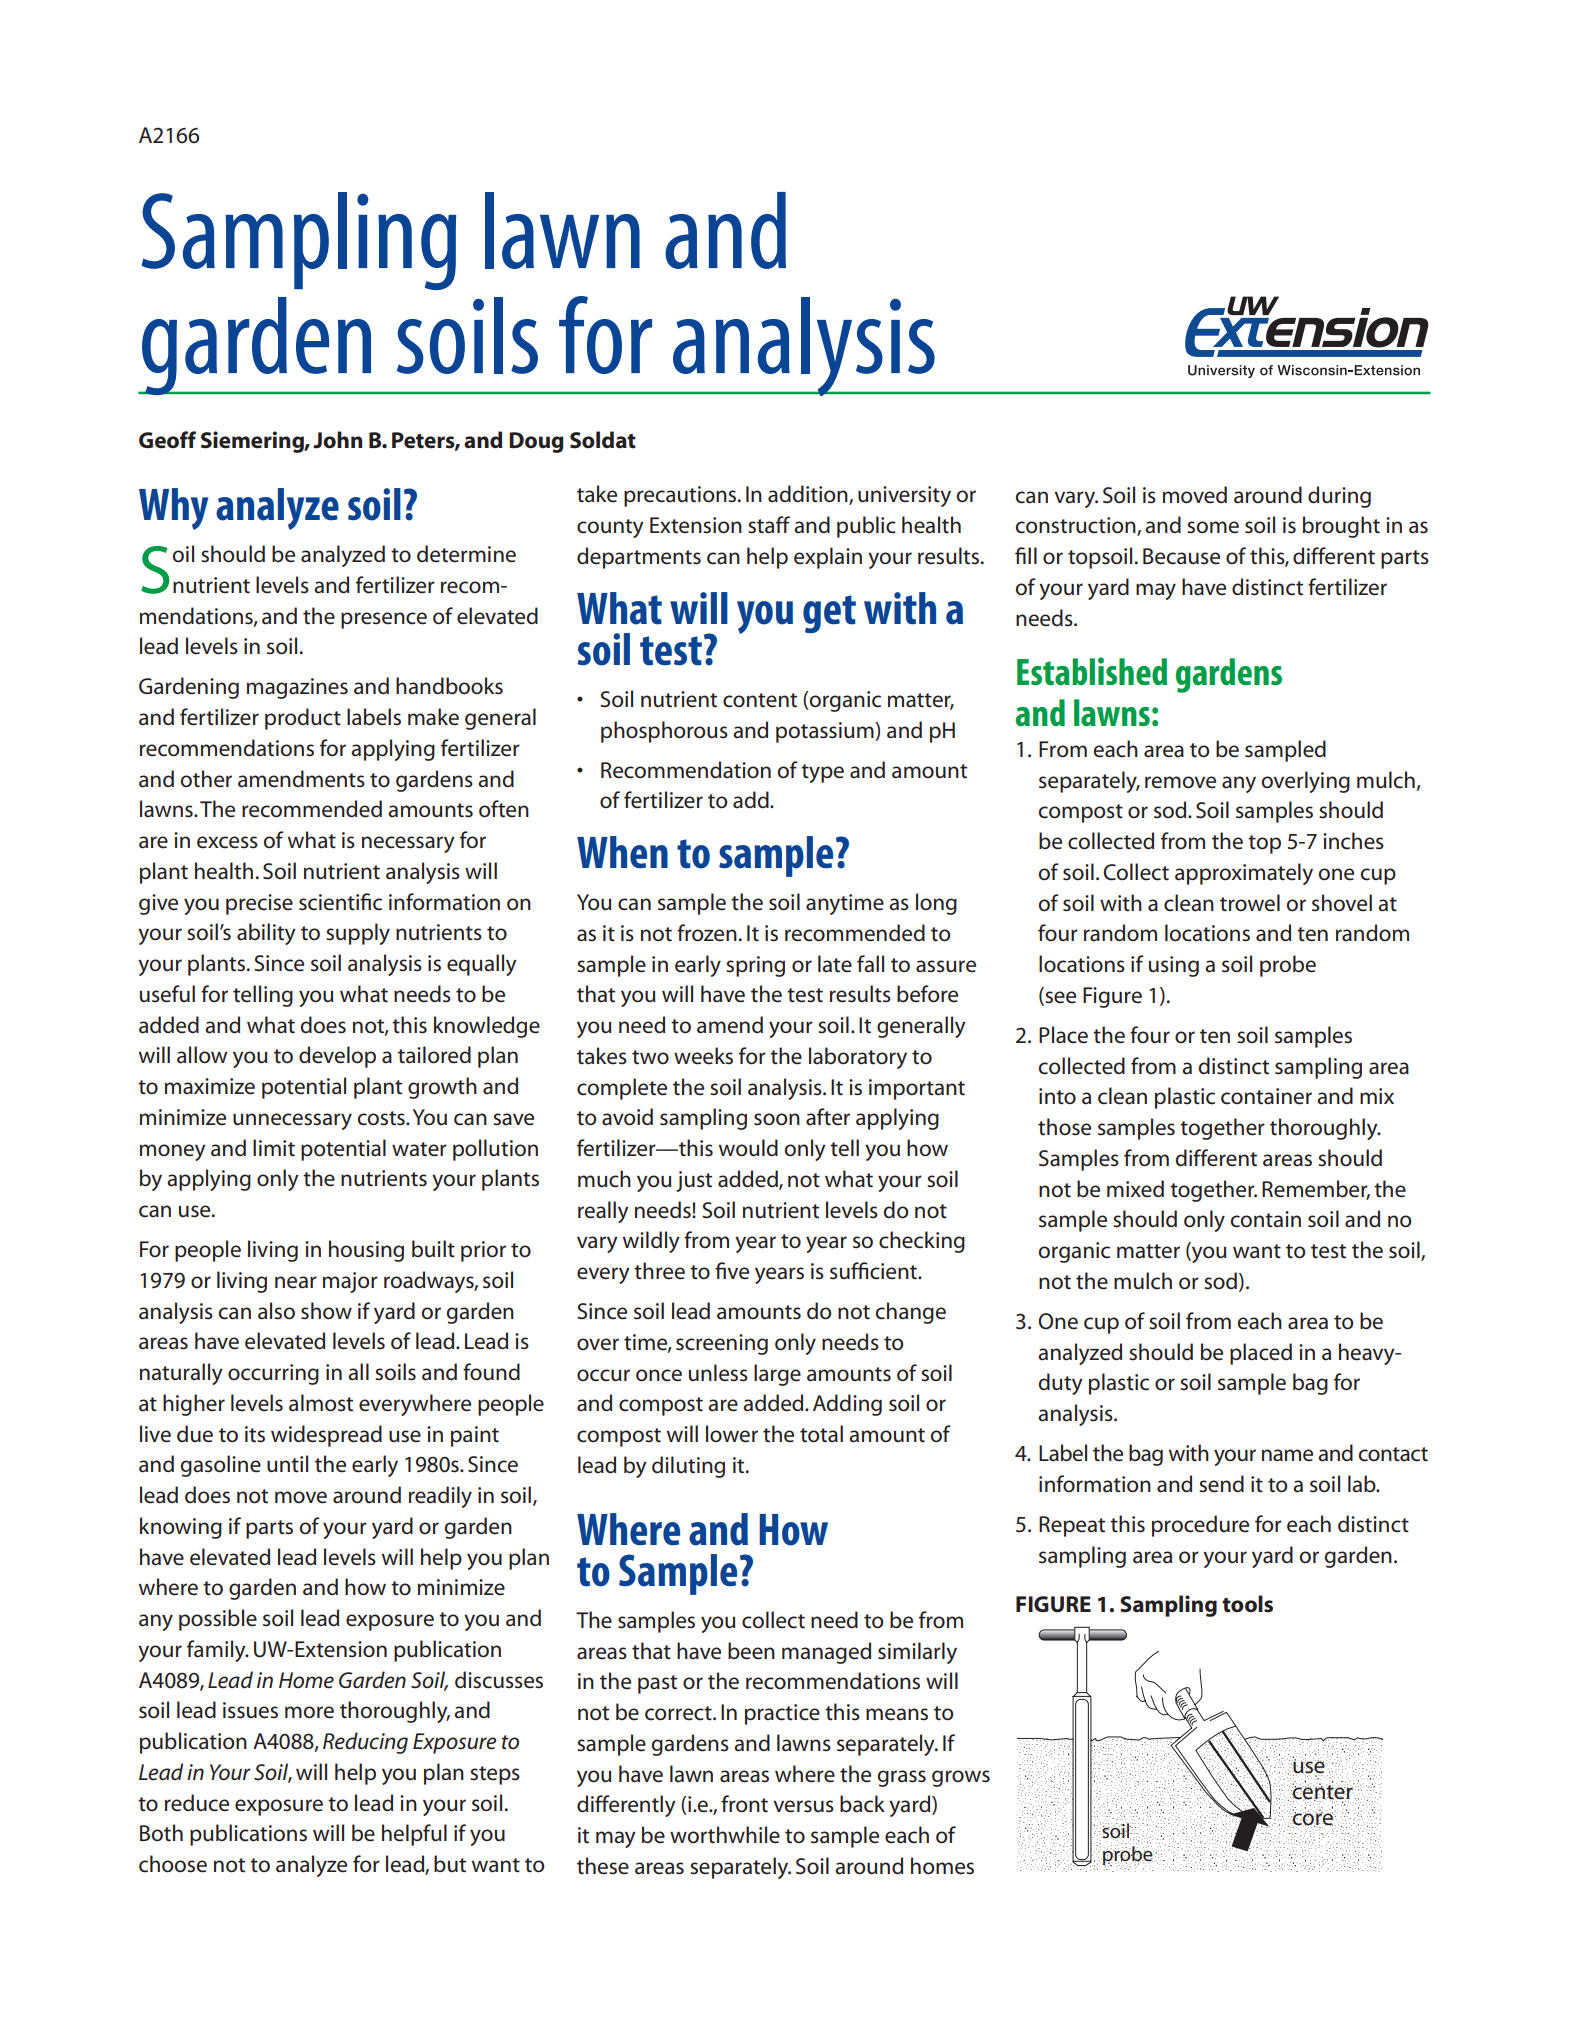 The width and height of the screenshot is (1569, 2030). Describe the element at coordinates (809, 495) in the screenshot. I see `addition` at that location.
